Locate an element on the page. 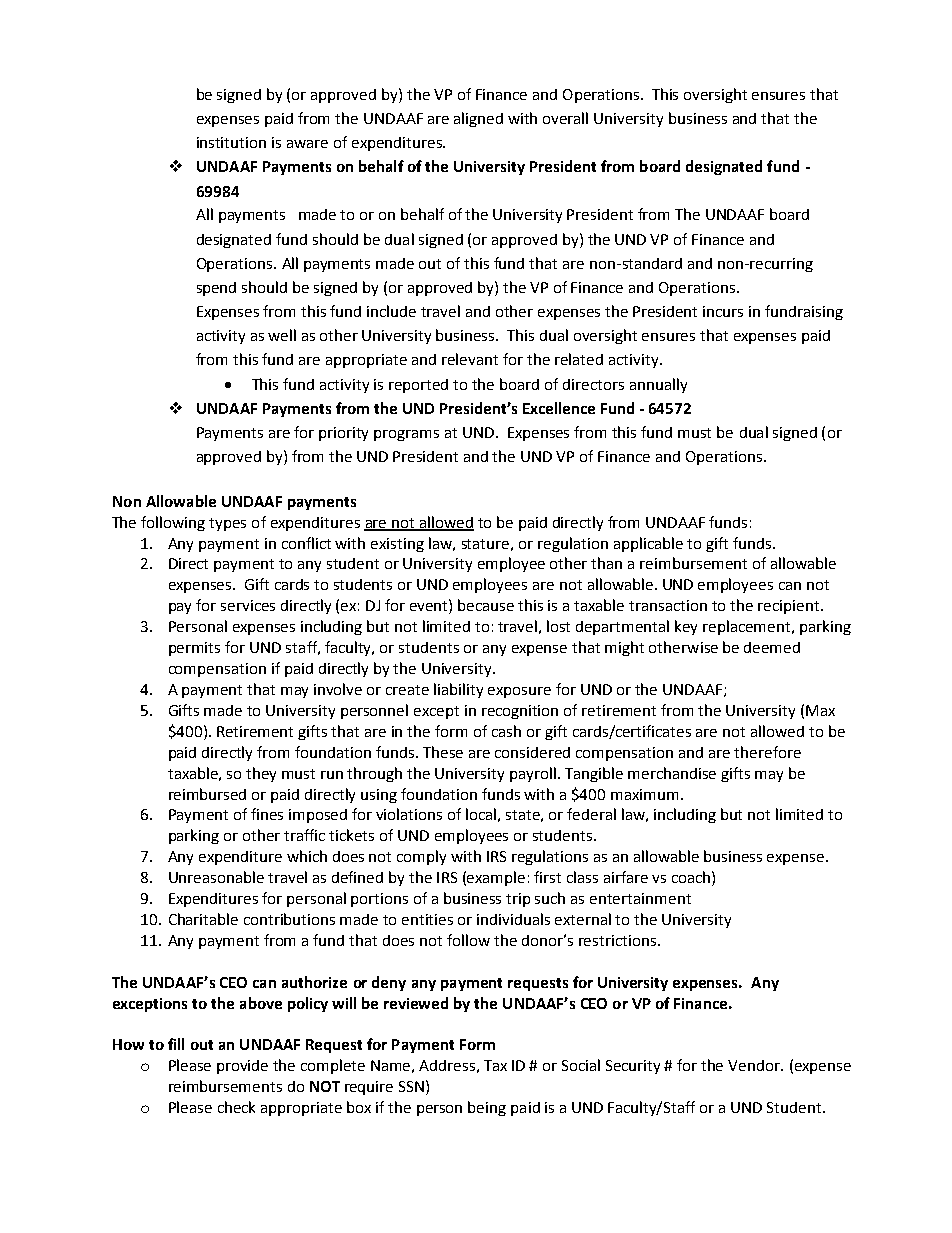 Image resolution: width=952 pixels, height=1233 pixels. provide is located at coordinates (242, 1067).
